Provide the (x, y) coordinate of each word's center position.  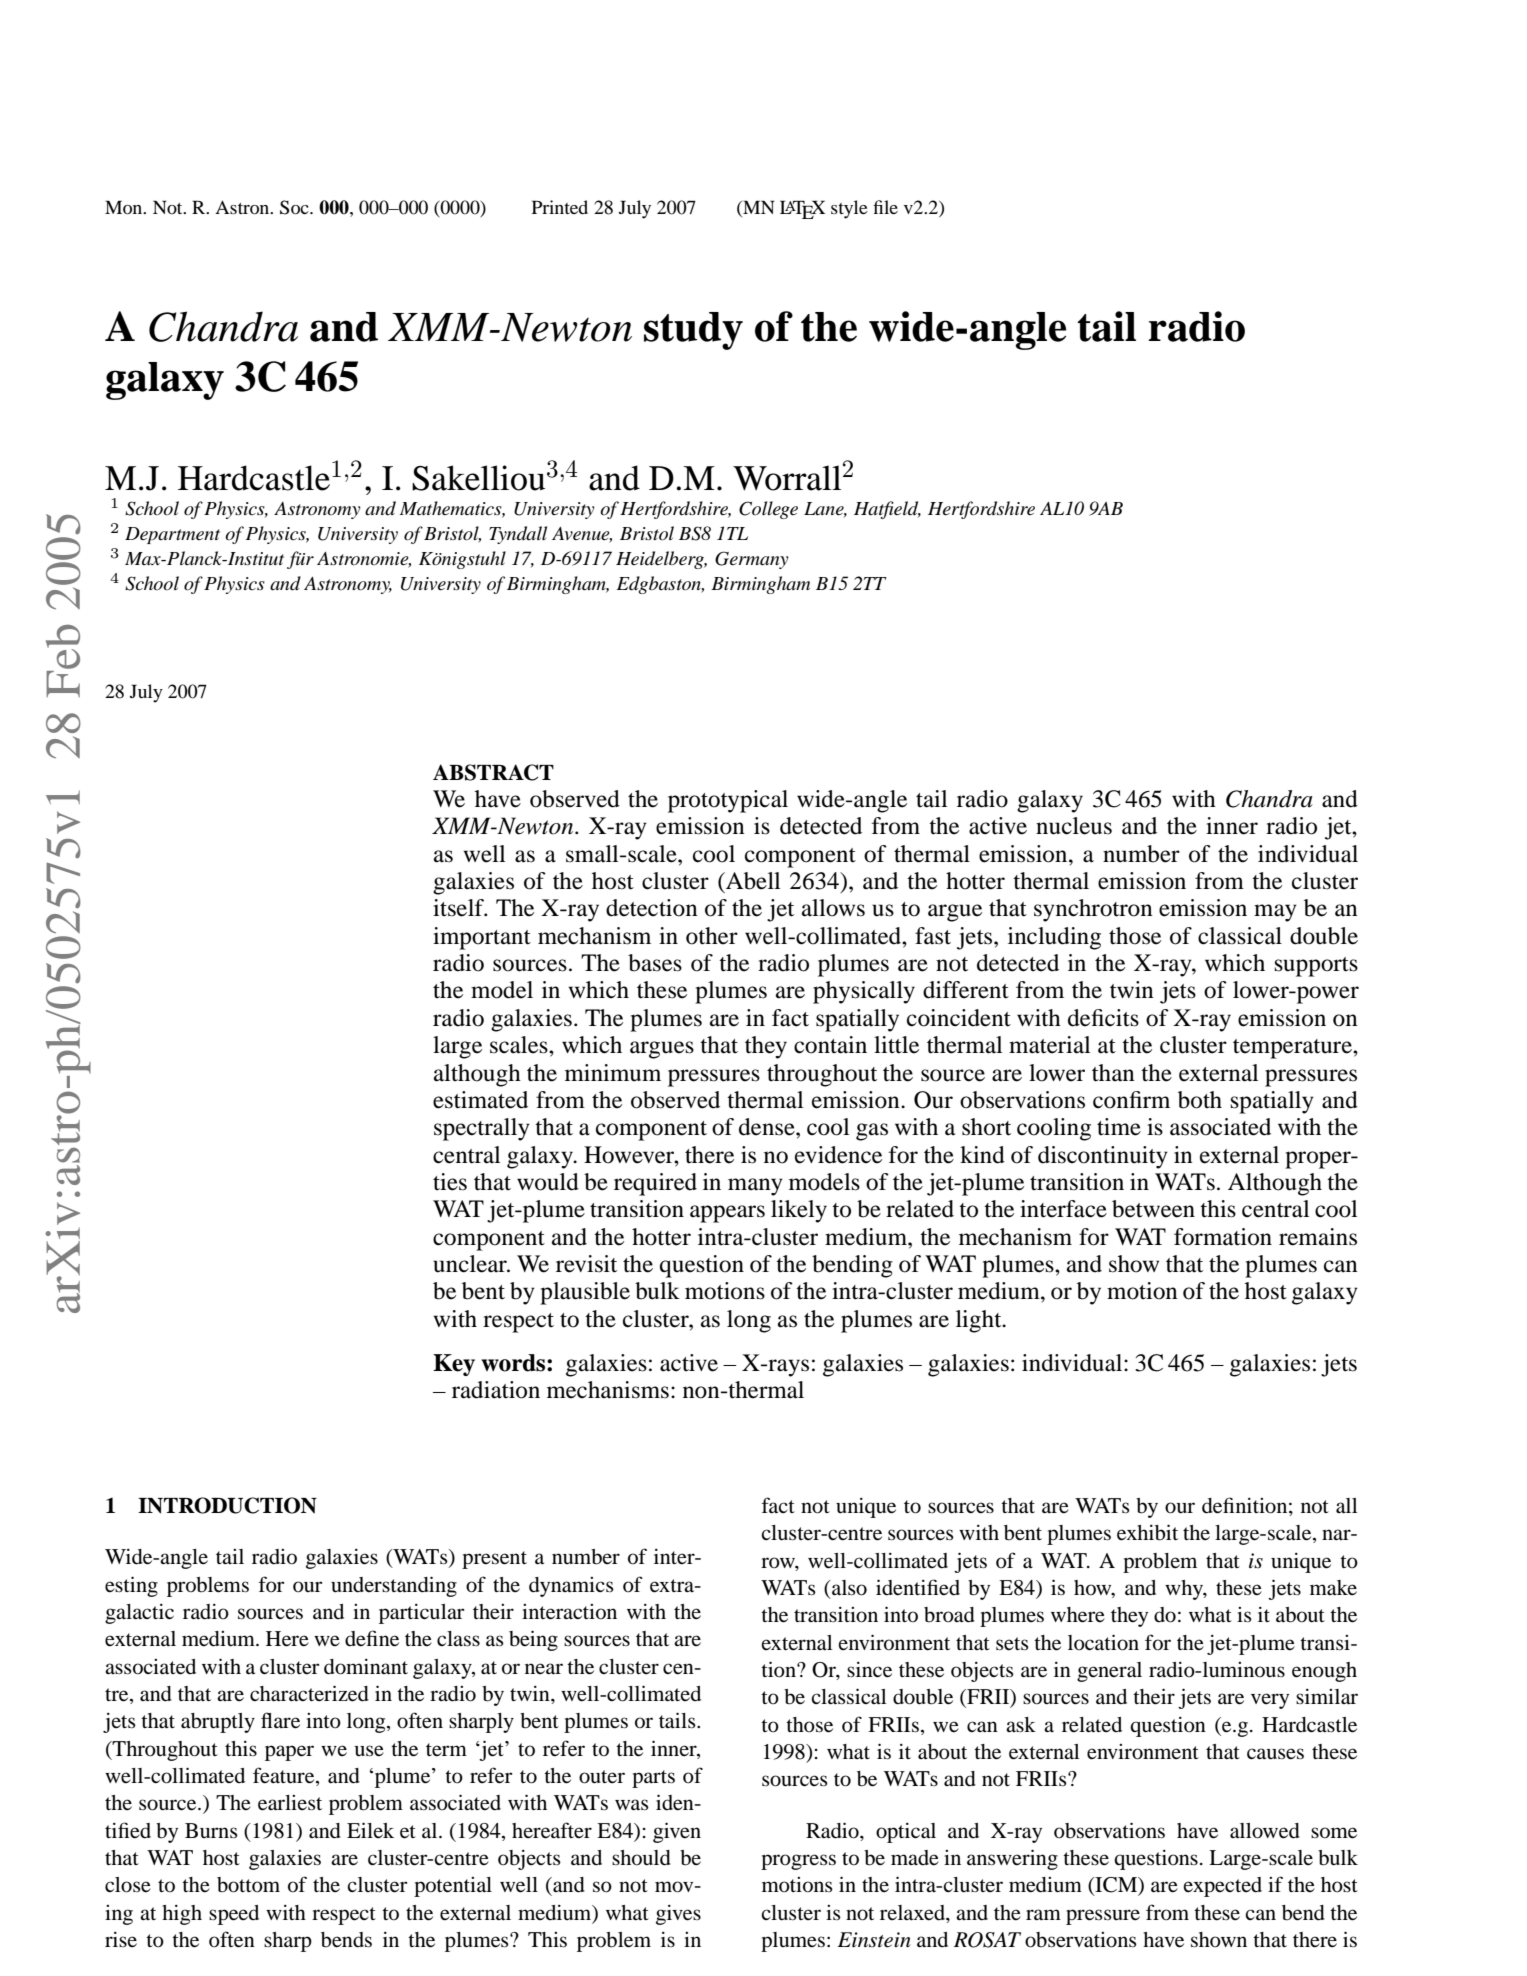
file (885, 207)
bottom (248, 1885)
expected (1222, 1887)
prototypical (728, 801)
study (693, 331)
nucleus (1074, 826)
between (1153, 1209)
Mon (125, 207)
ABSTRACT (493, 772)
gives (678, 1915)
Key (454, 1365)
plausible (585, 1293)
